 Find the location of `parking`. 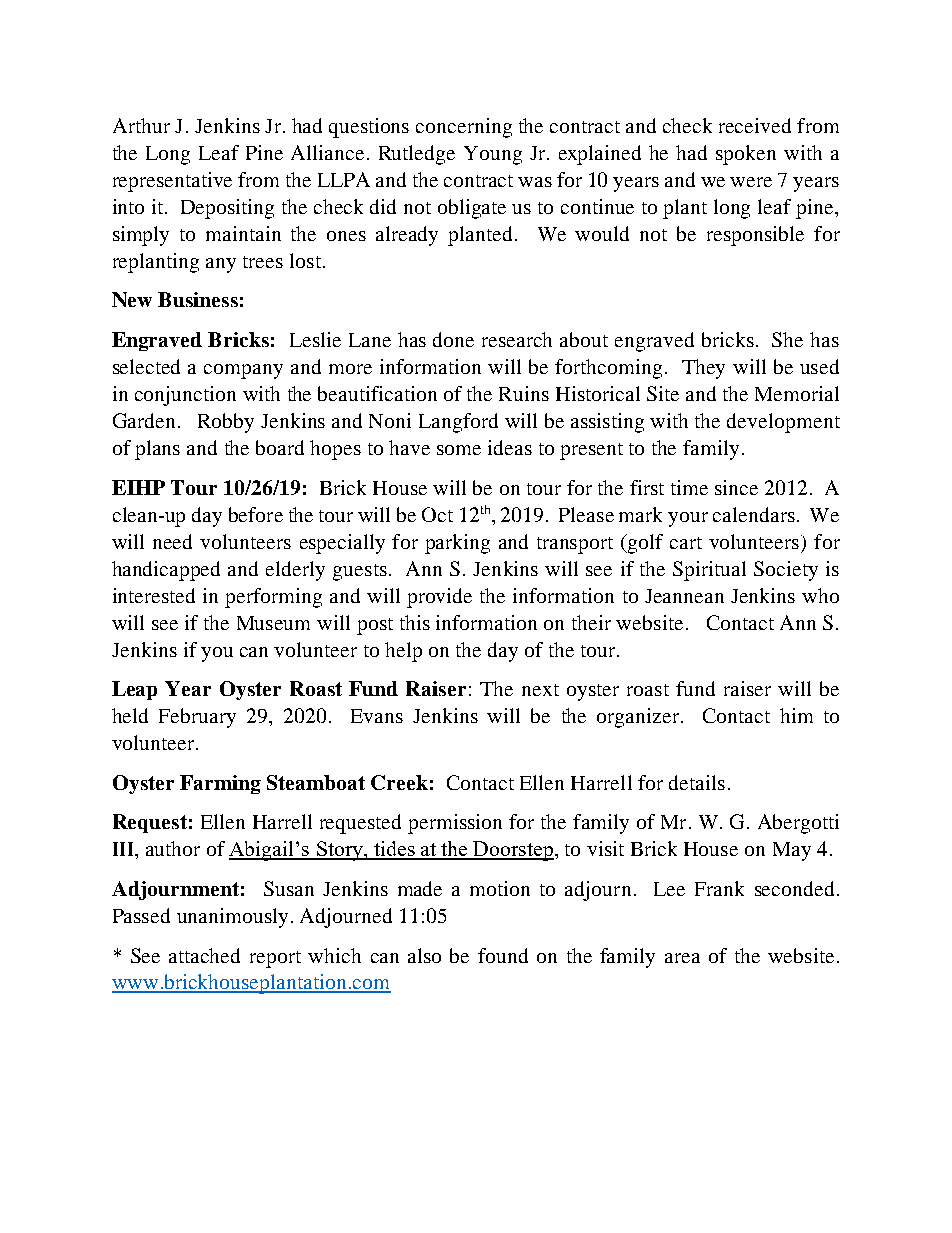

parking is located at coordinates (457, 544).
